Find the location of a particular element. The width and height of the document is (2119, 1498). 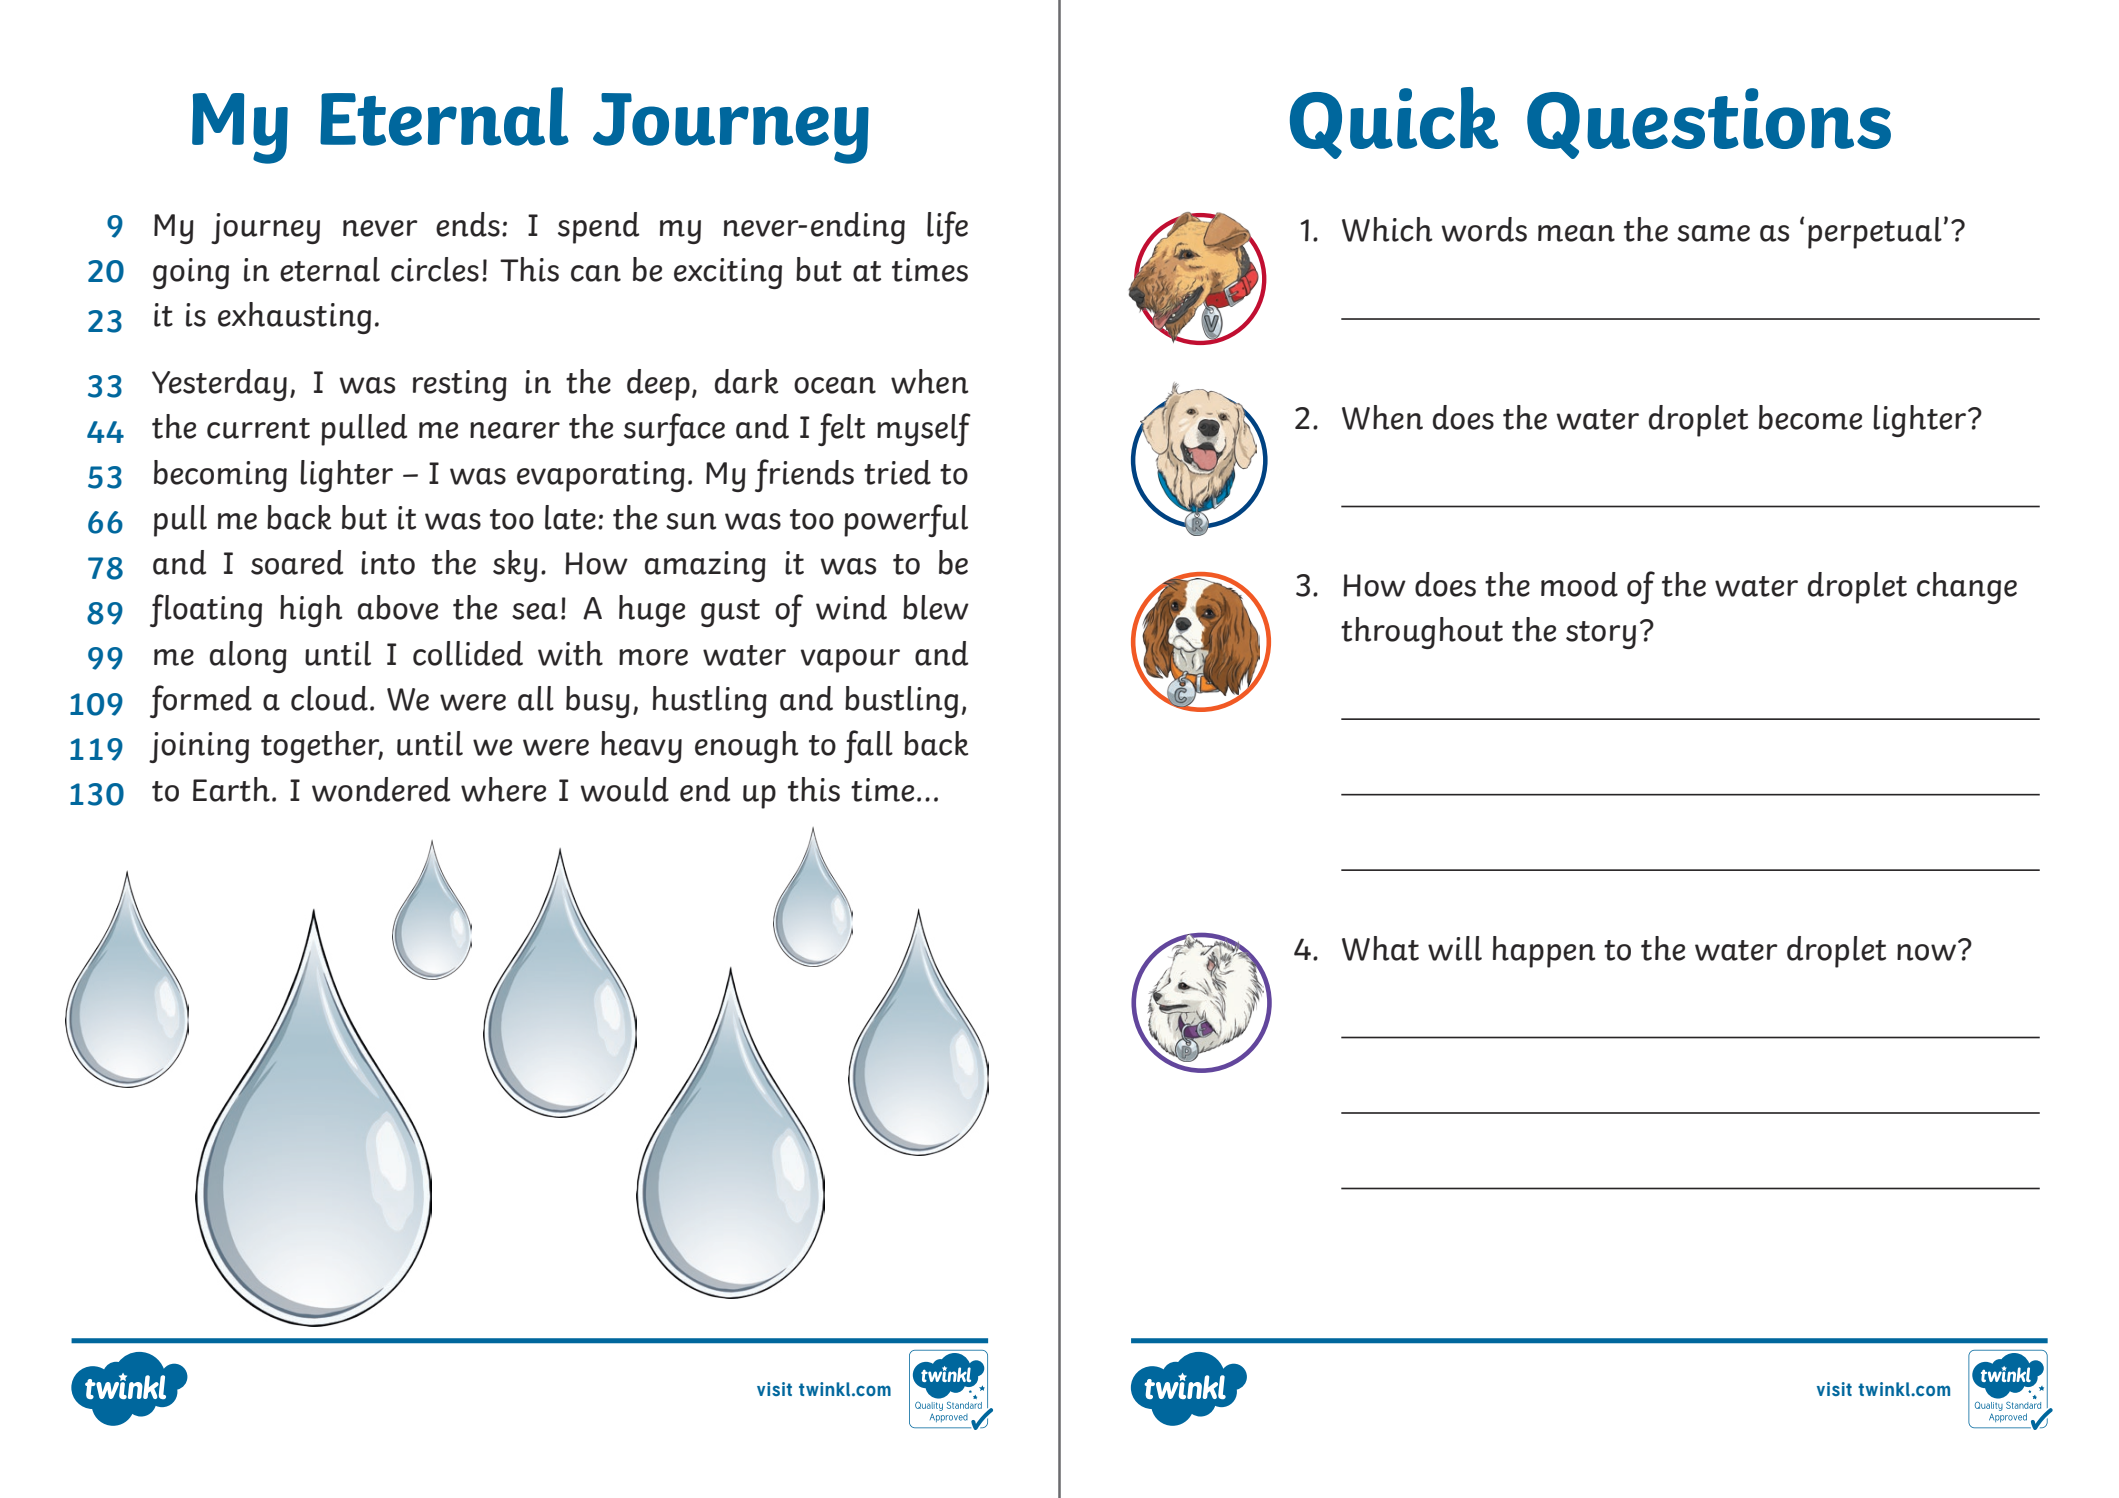

wondered is located at coordinates (381, 789).
